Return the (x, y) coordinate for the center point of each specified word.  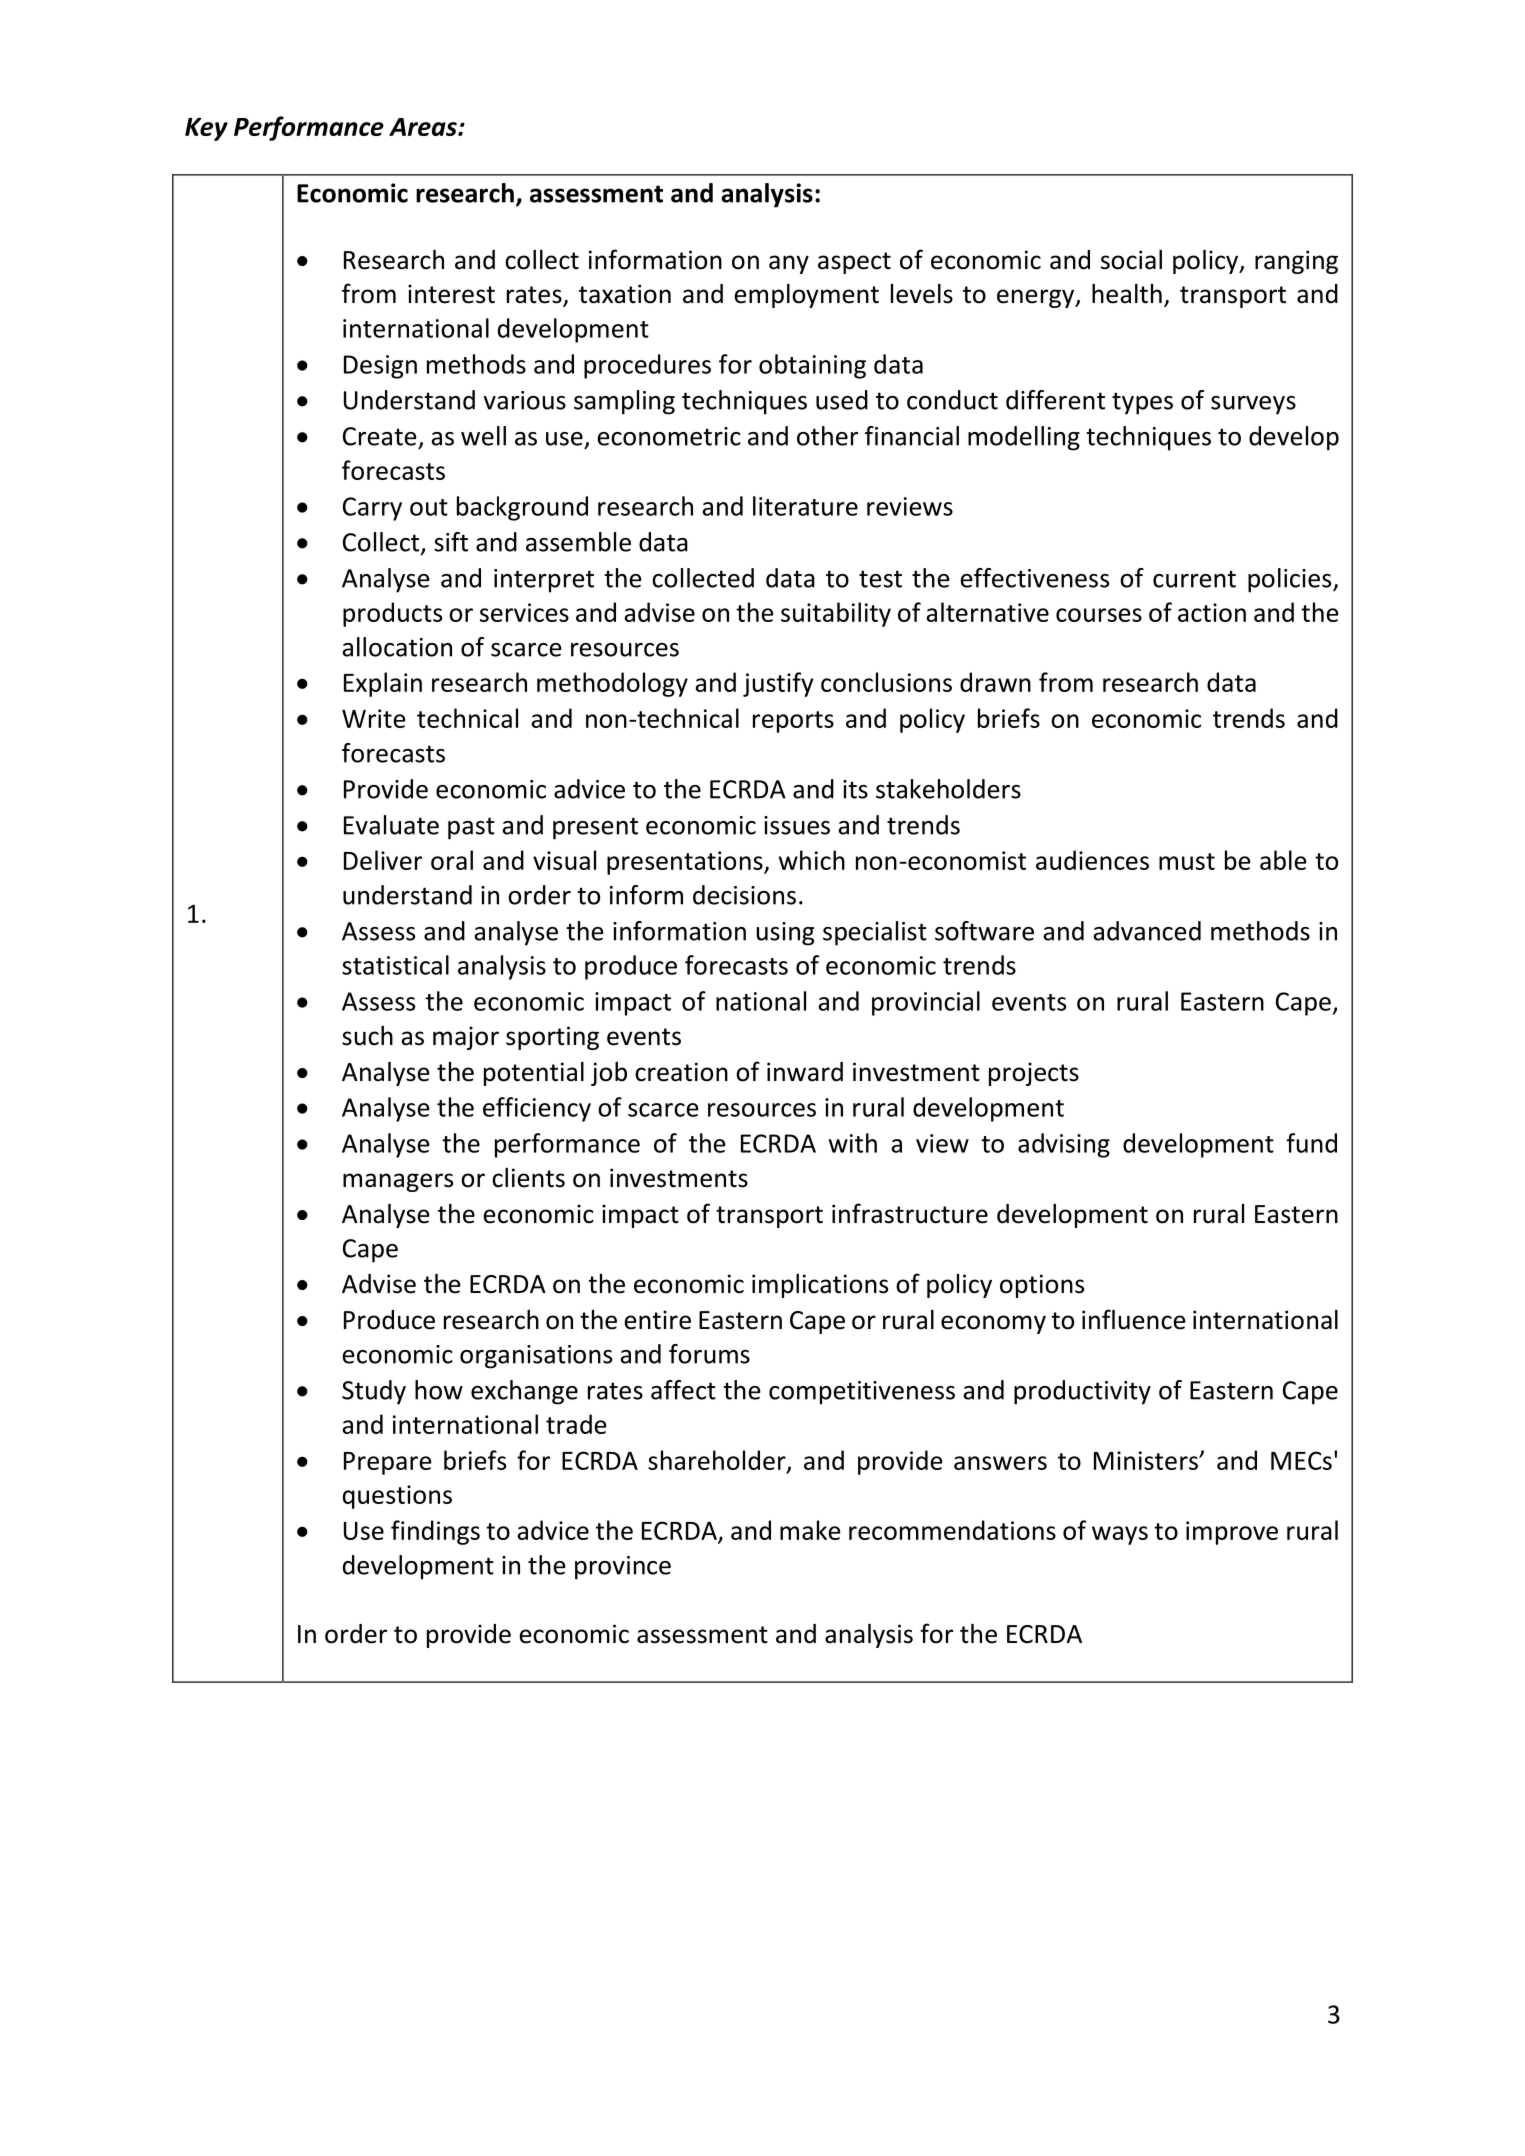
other (827, 436)
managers (398, 1182)
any (789, 264)
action (1212, 612)
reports (793, 722)
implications (820, 1285)
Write (374, 718)
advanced (1147, 931)
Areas (424, 127)
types (1142, 403)
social (1131, 259)
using (785, 934)
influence (1134, 1319)
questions (397, 1497)
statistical (395, 965)
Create (380, 436)
